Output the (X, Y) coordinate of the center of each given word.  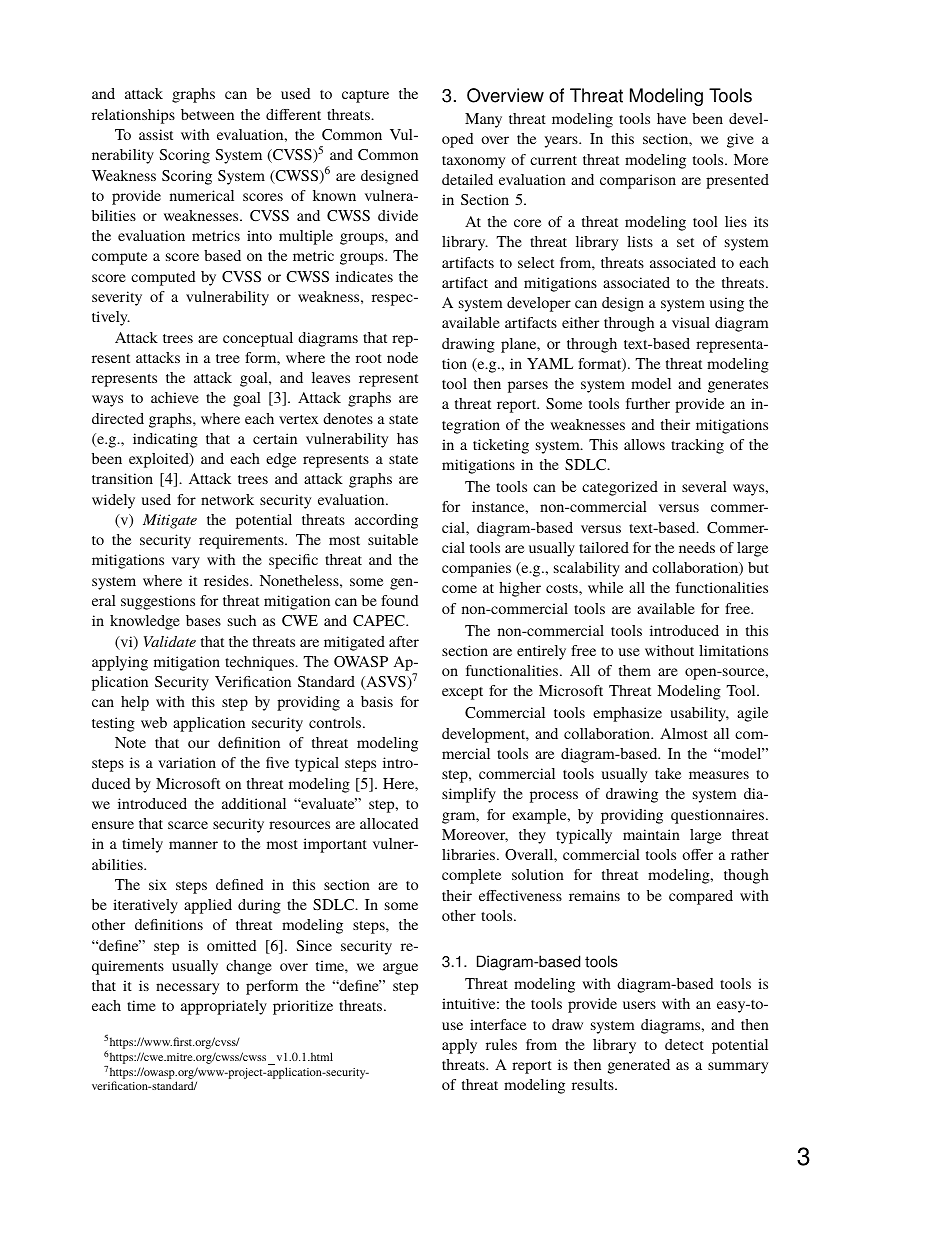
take (668, 773)
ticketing (501, 446)
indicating (165, 440)
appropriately (224, 1007)
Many (483, 120)
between (207, 114)
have (671, 118)
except (462, 693)
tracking (697, 446)
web (154, 722)
